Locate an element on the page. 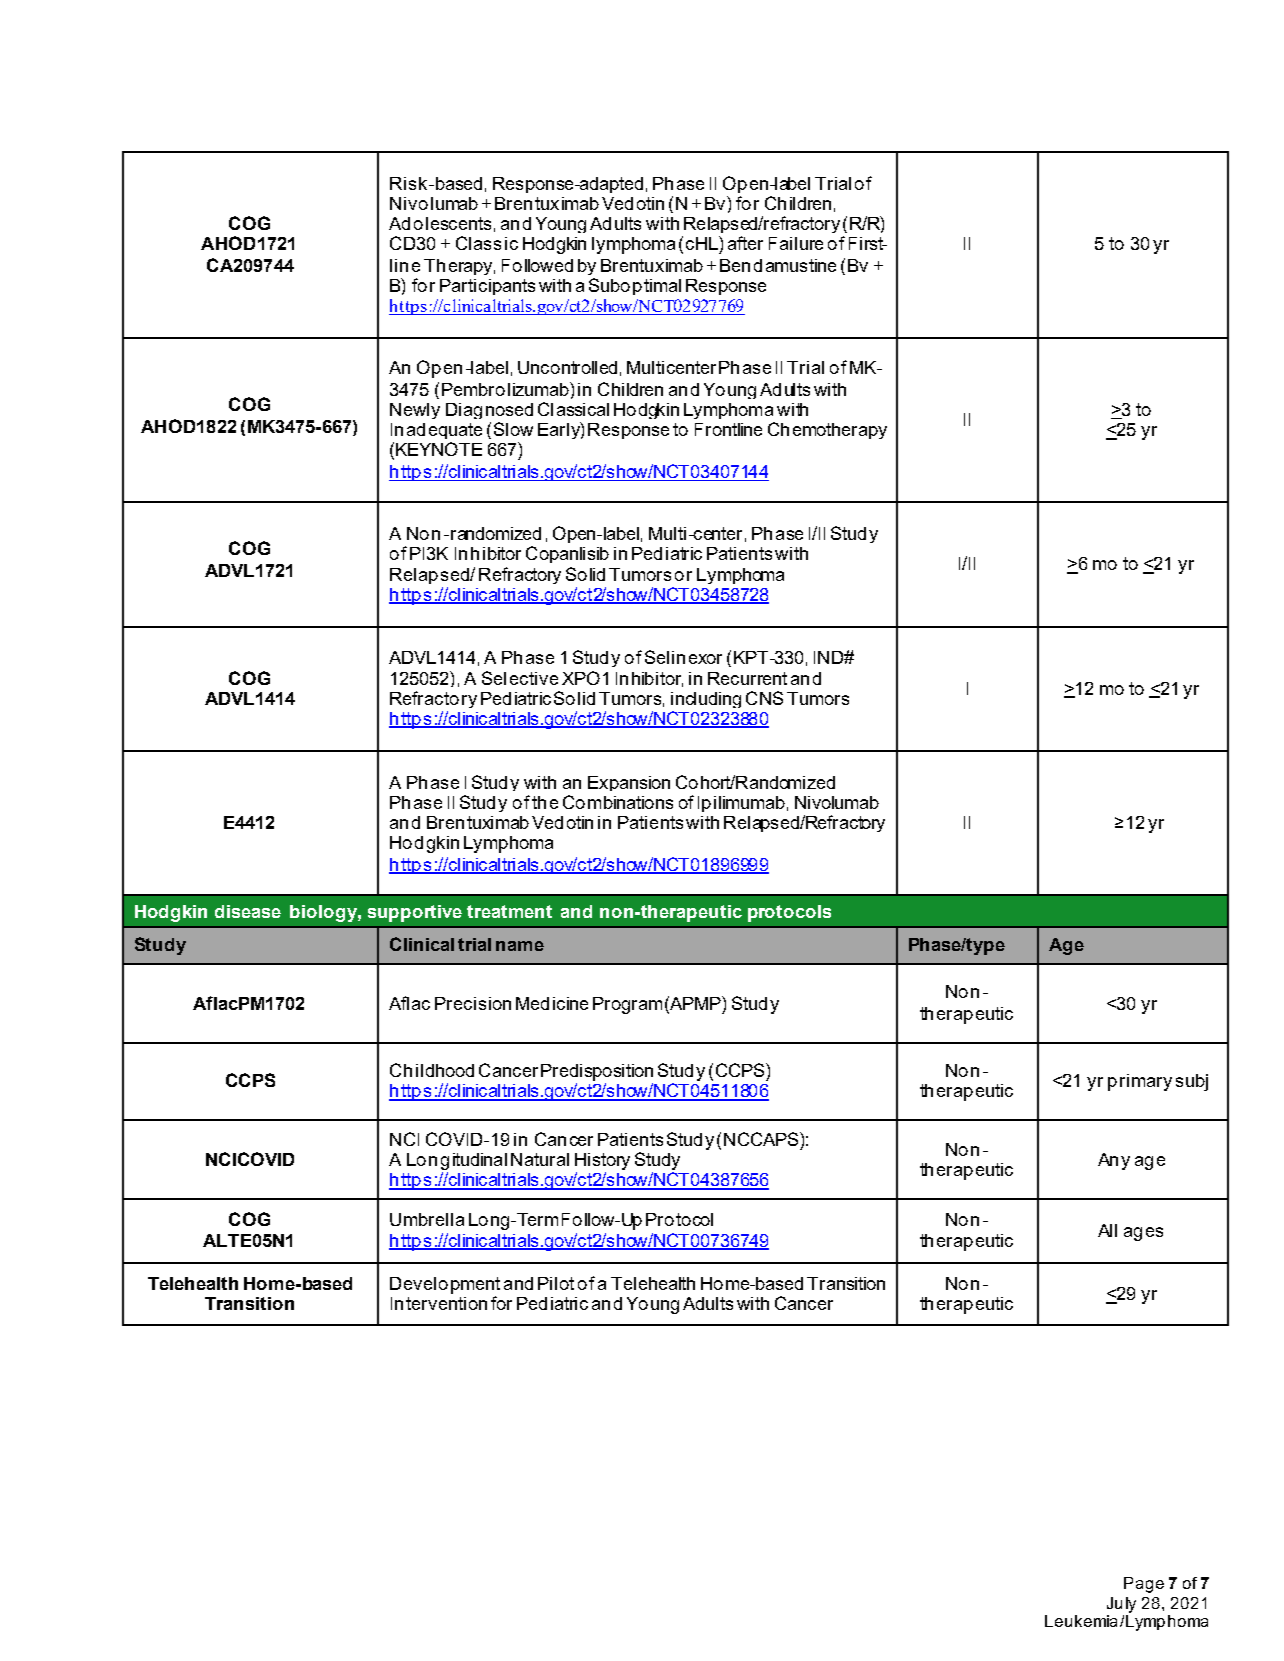 The width and height of the document is (1284, 1661). ages is located at coordinates (1143, 1234).
